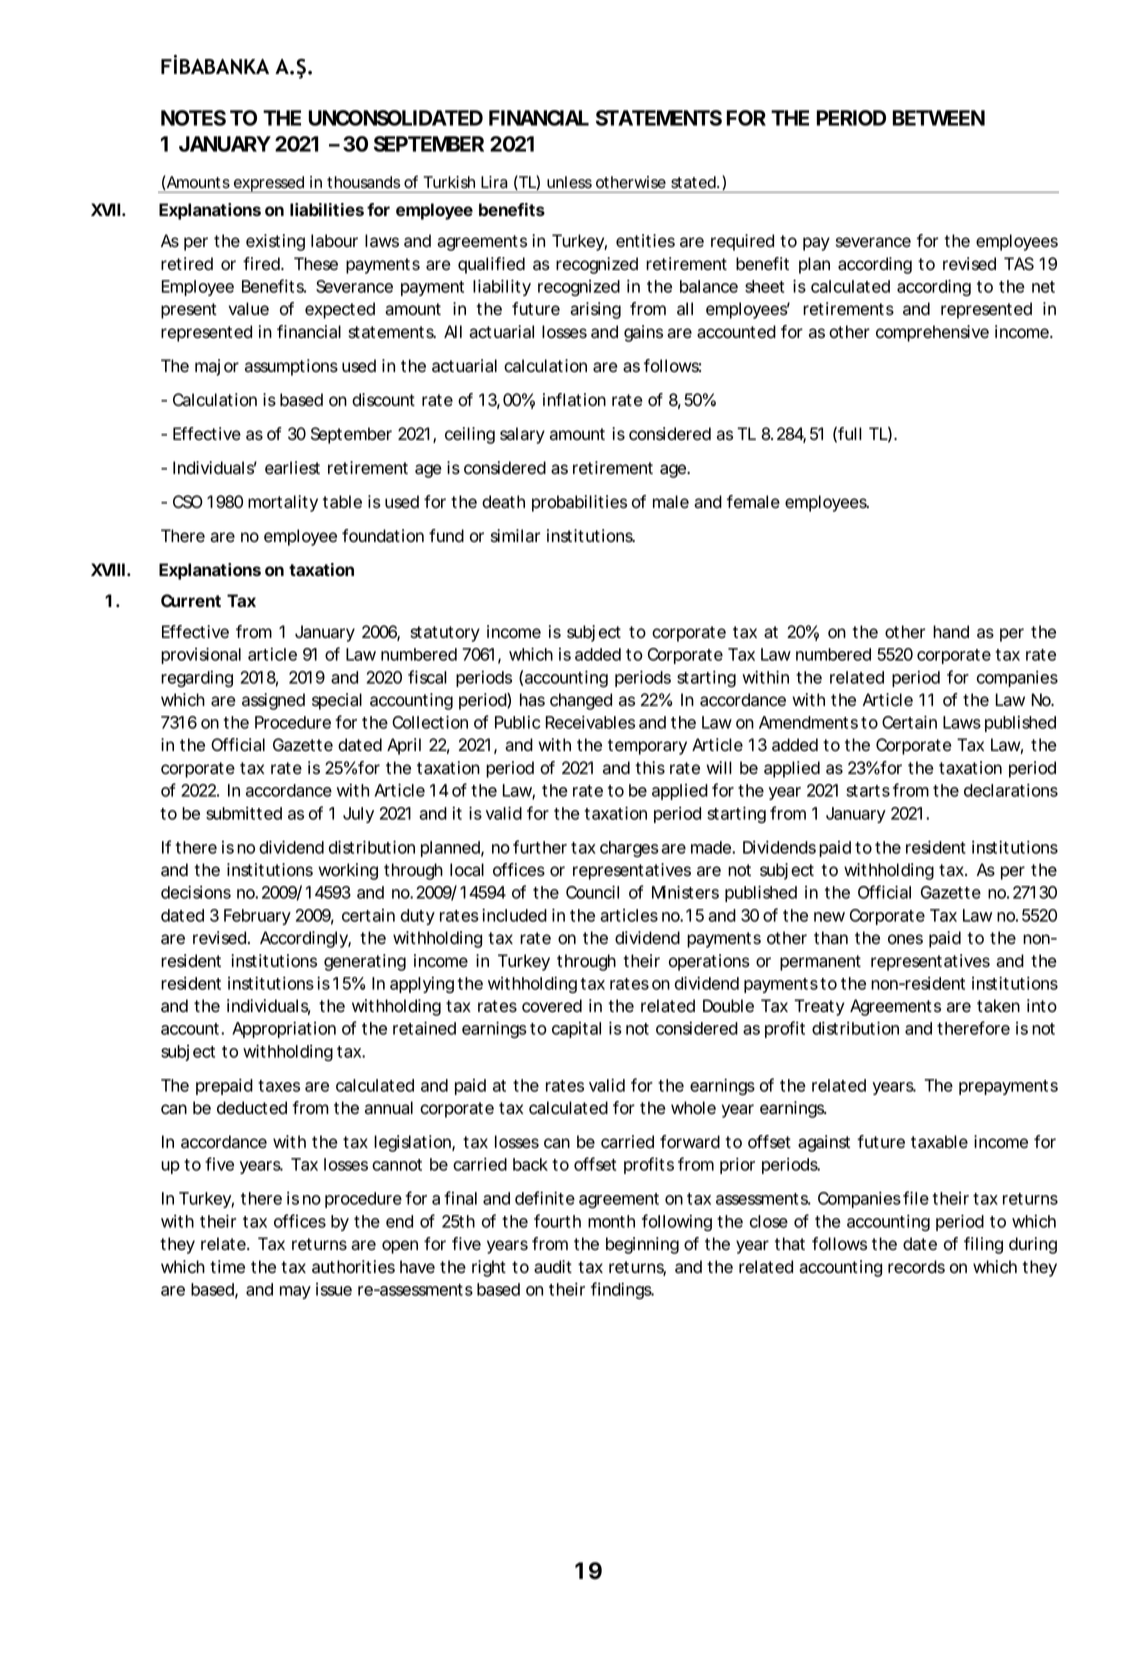 Image resolution: width=1123 pixels, height=1669 pixels. Describe the element at coordinates (268, 184) in the document. I see `expressed` at that location.
